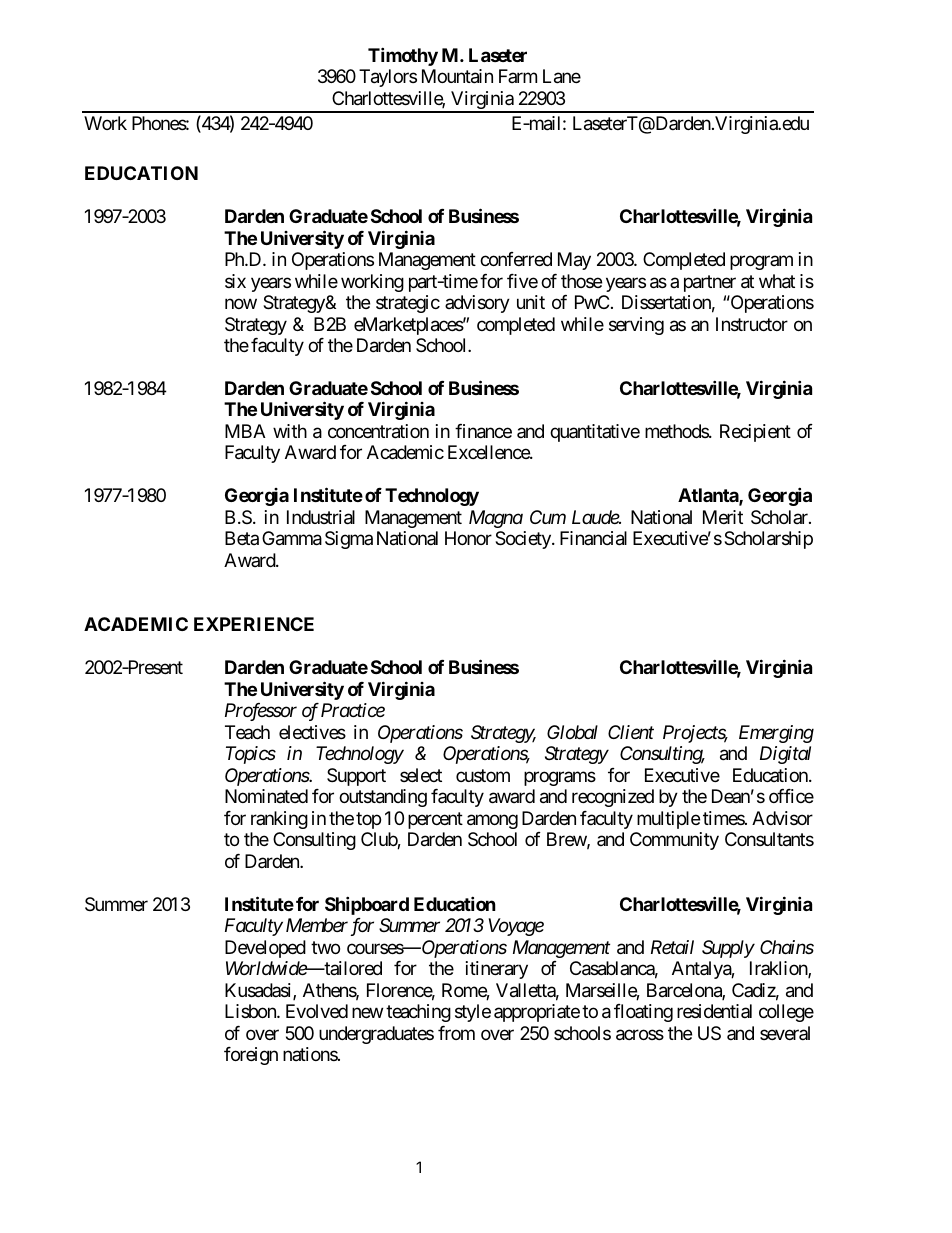  What do you see at coordinates (777, 281) in the page?
I see `what` at bounding box center [777, 281].
